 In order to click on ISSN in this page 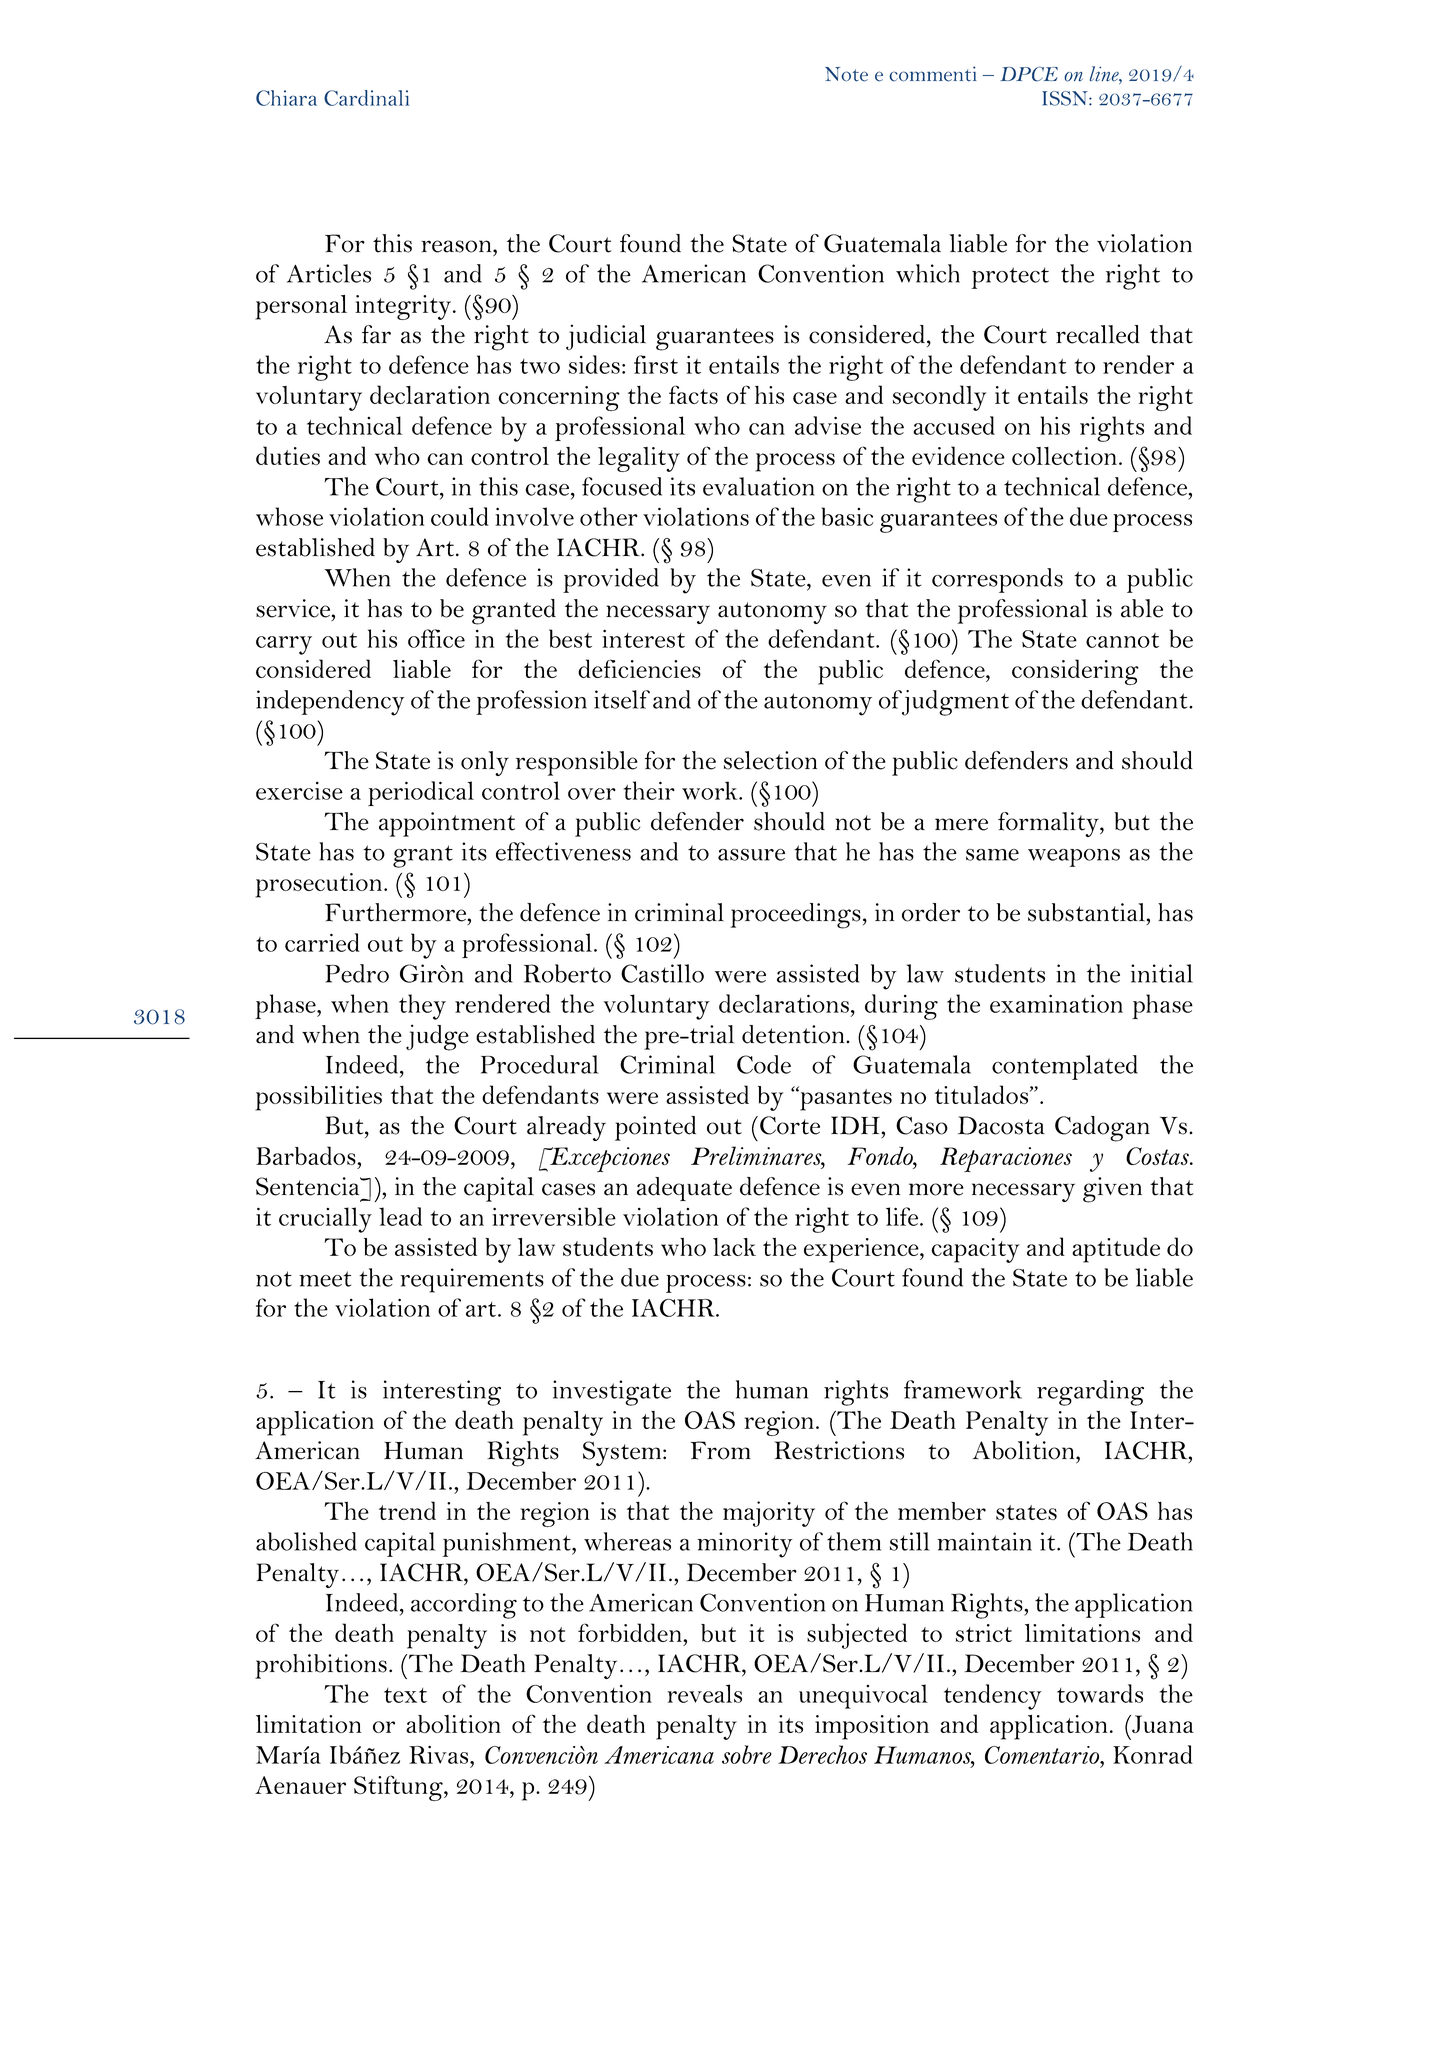, I will do `click(1066, 98)`.
